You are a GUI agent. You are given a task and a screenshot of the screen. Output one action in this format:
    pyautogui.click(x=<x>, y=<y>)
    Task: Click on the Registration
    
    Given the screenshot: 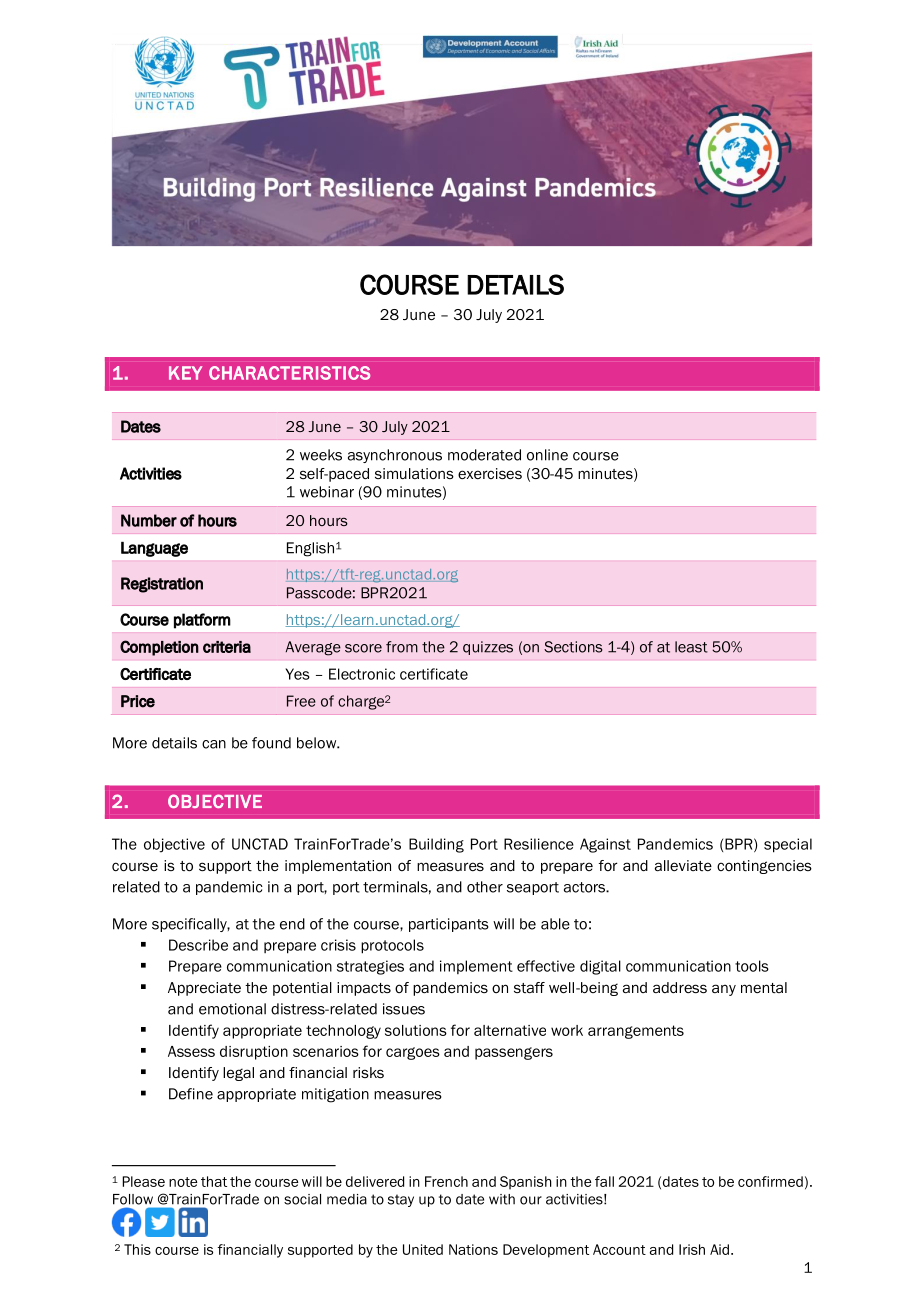 What is the action you would take?
    pyautogui.click(x=162, y=585)
